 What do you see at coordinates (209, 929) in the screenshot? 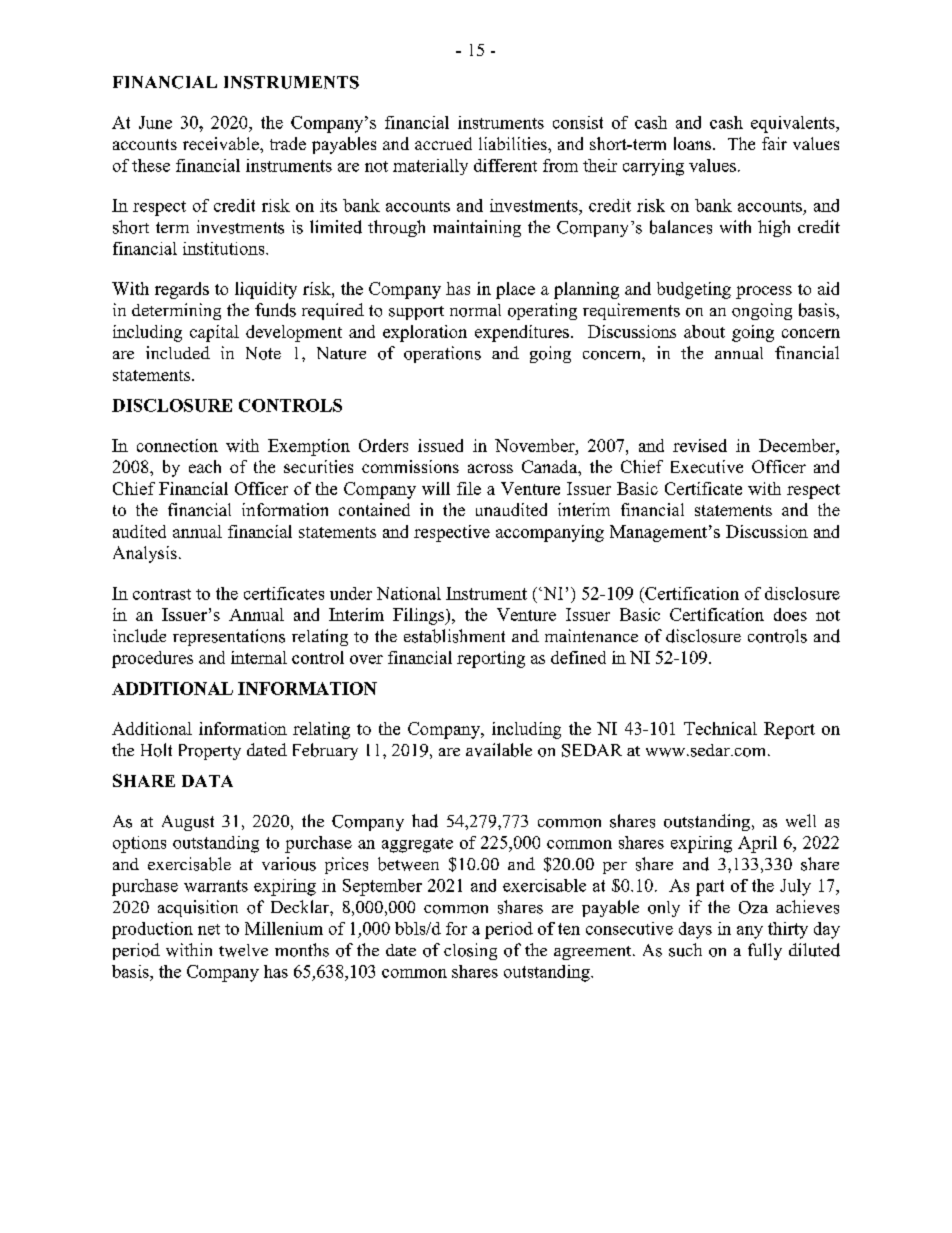
I see `net` at bounding box center [209, 929].
